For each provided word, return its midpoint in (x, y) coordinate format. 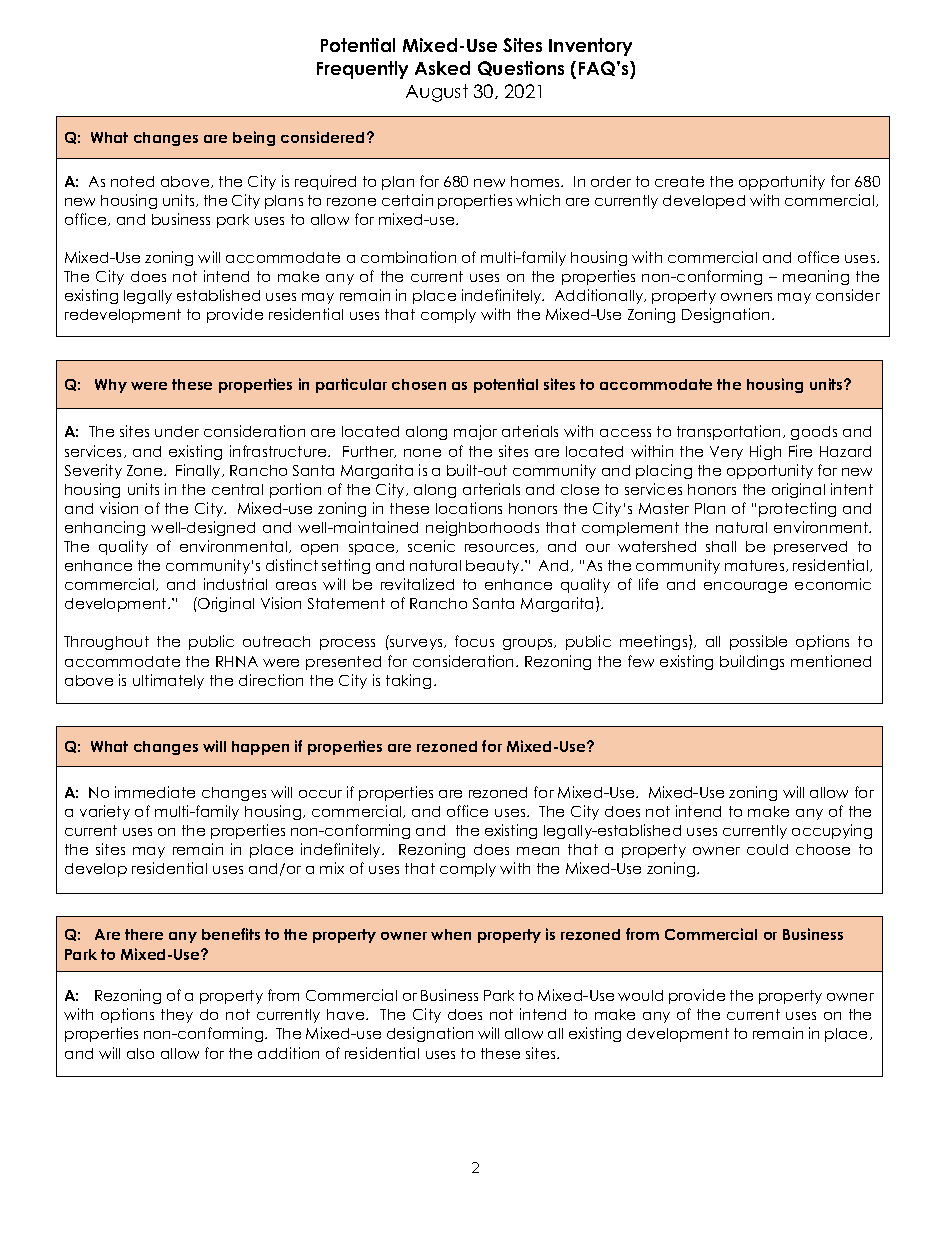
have (347, 1014)
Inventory (590, 47)
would (640, 995)
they (177, 1016)
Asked (442, 68)
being (254, 138)
